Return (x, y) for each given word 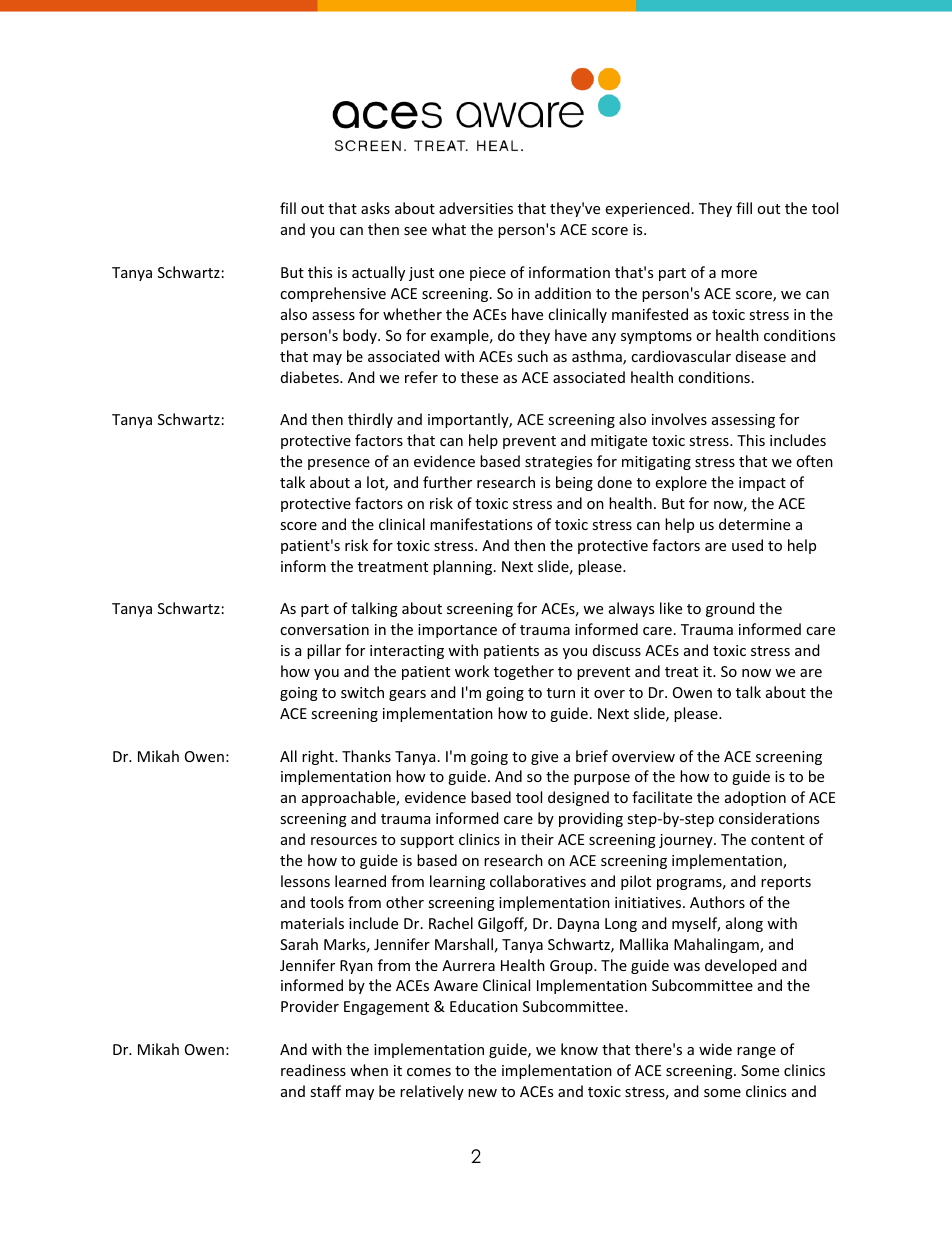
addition (563, 293)
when (369, 1070)
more (739, 274)
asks (375, 208)
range (756, 1052)
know (579, 1049)
